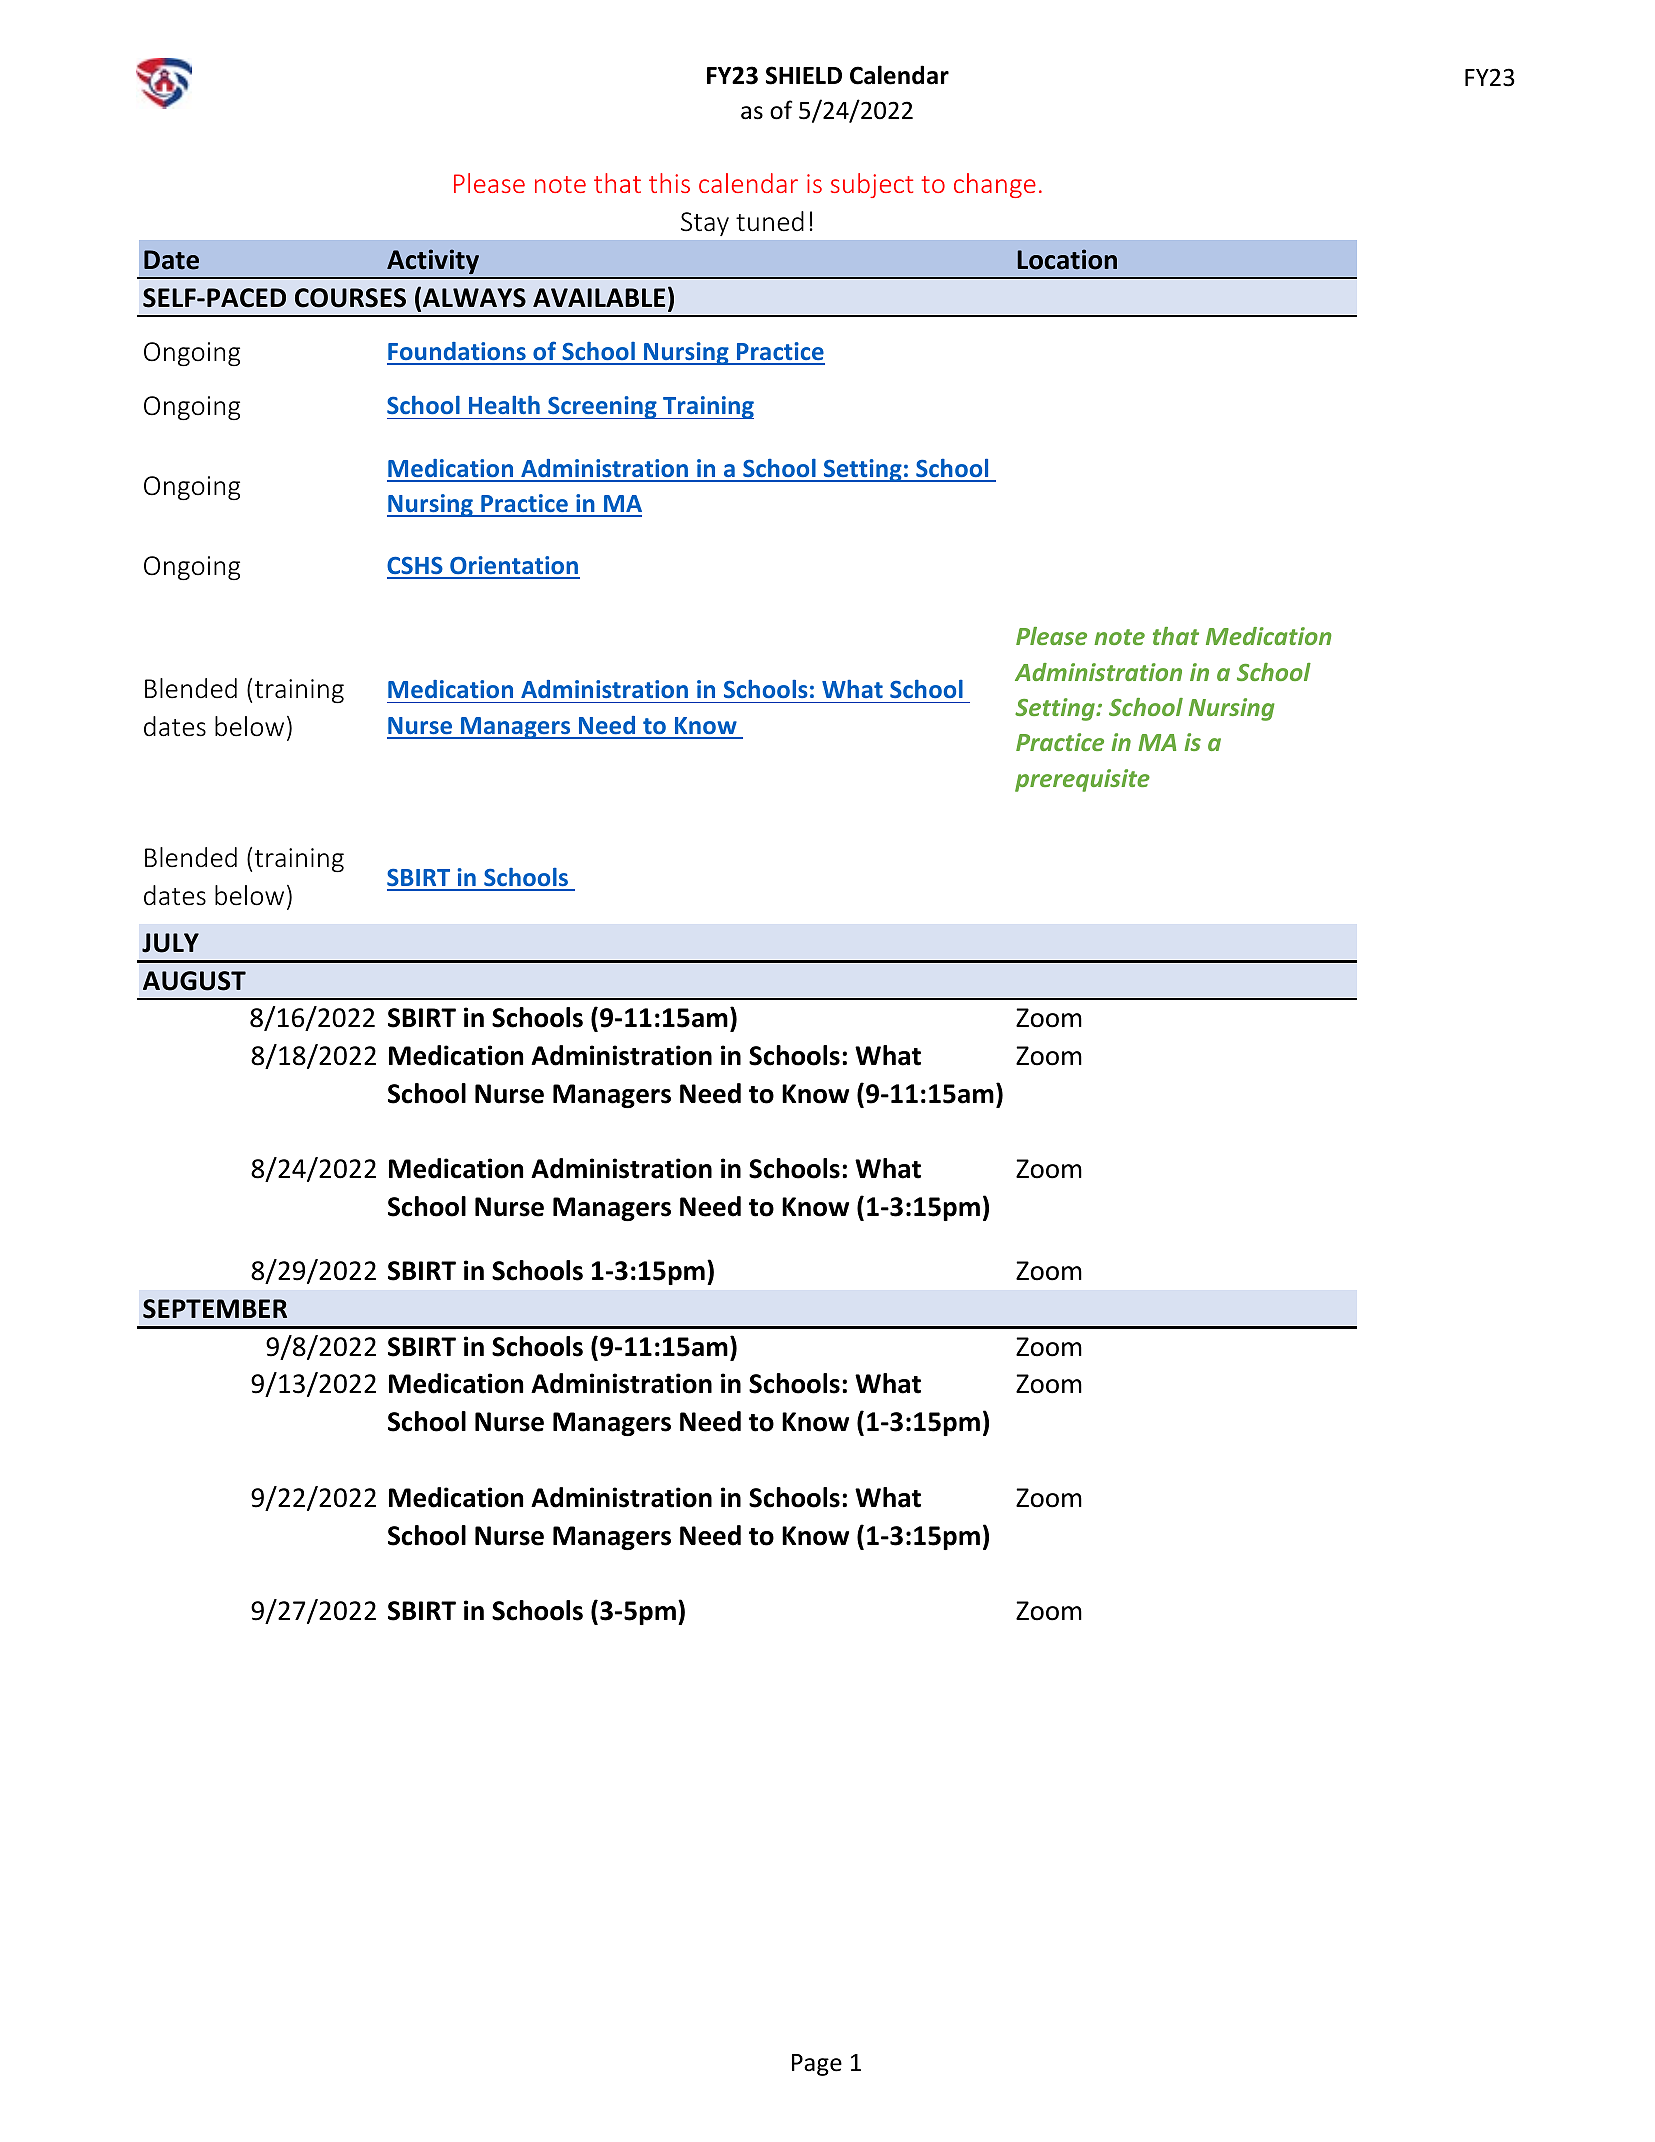 Image resolution: width=1655 pixels, height=2142 pixels. What do you see at coordinates (1082, 780) in the page?
I see `prerequisite` at bounding box center [1082, 780].
